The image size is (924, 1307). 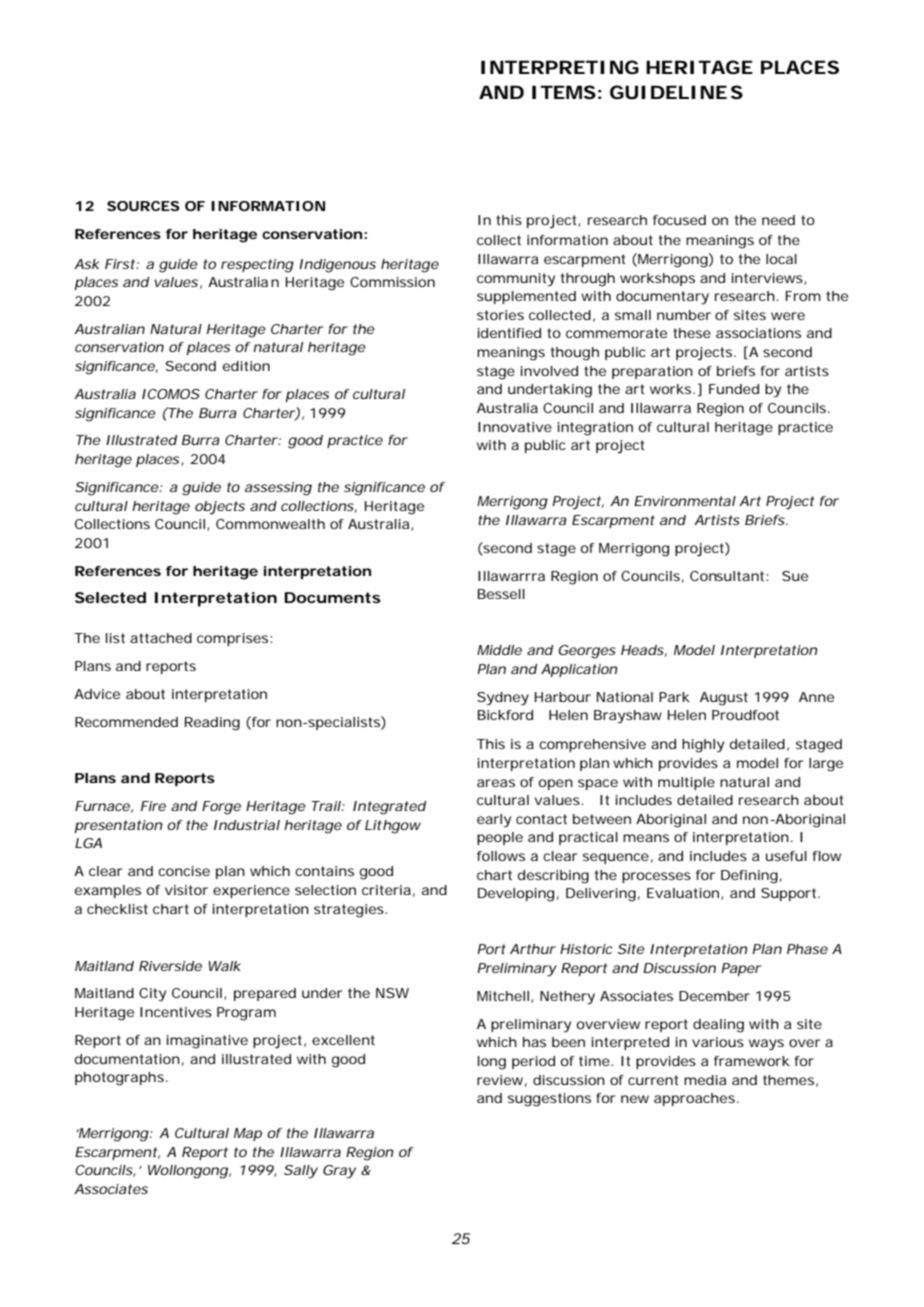 I want to click on objects, so click(x=220, y=508).
